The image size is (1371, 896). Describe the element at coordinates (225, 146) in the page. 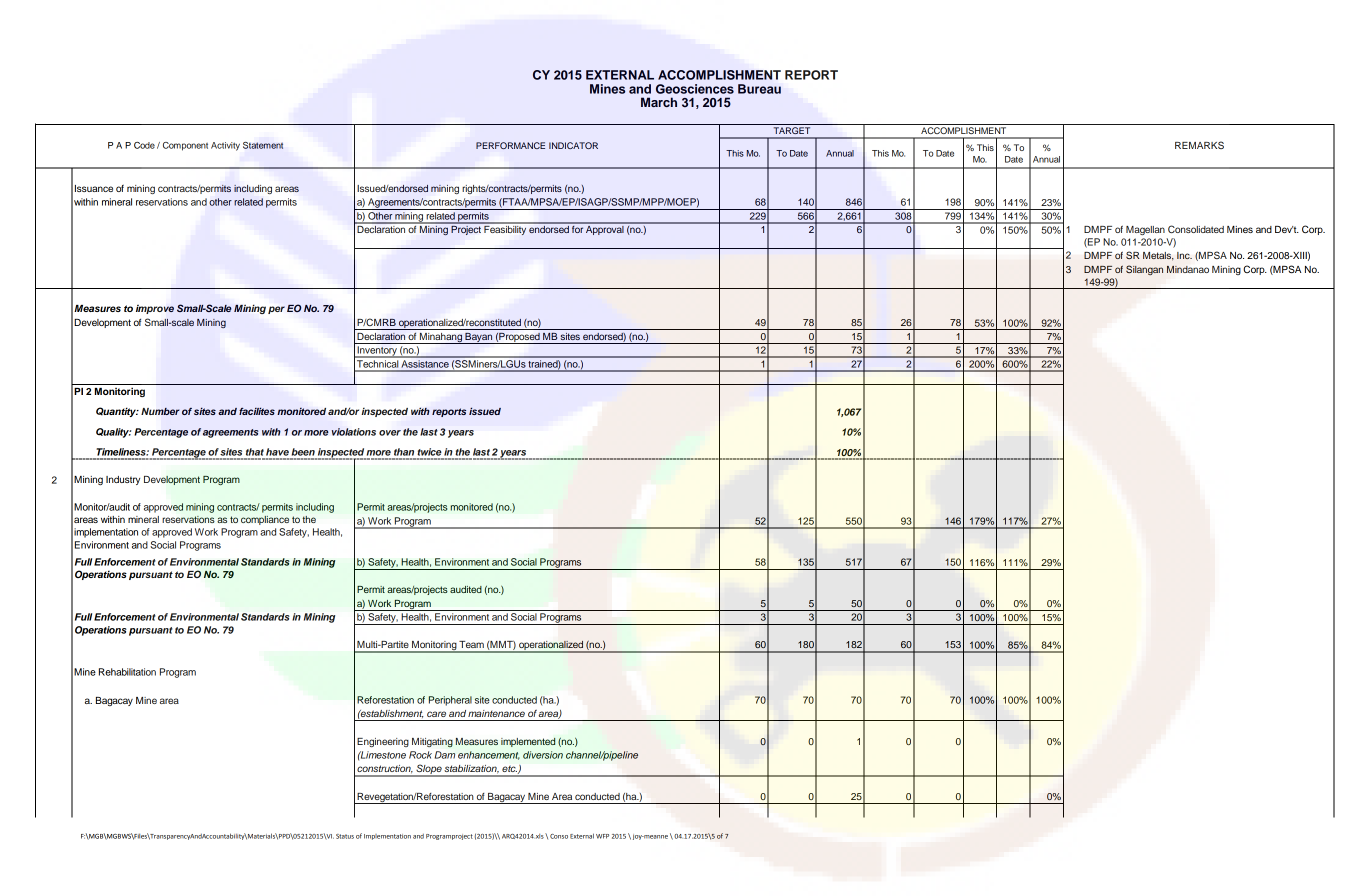

I see `Activity` at that location.
